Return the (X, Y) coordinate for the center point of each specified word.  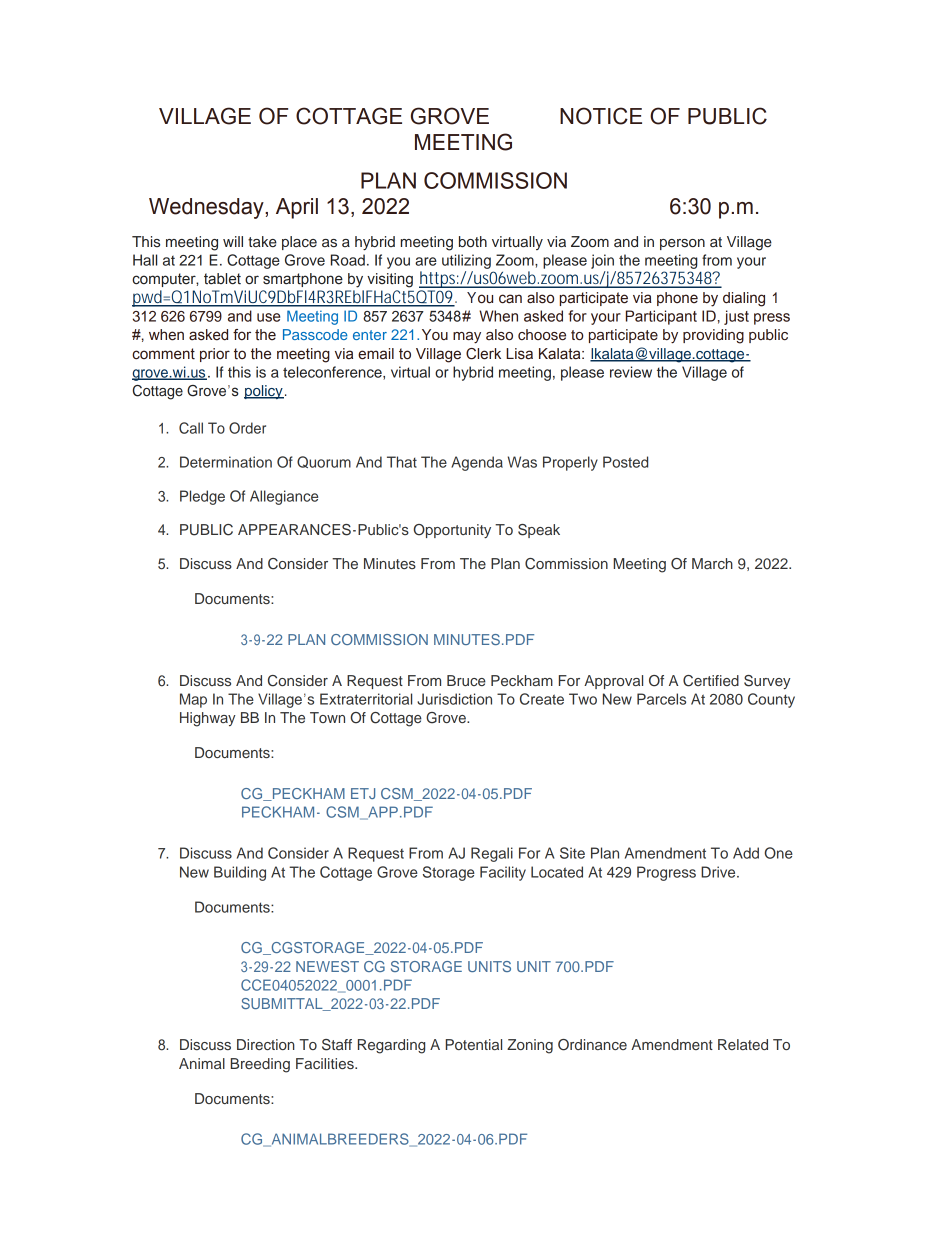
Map (193, 700)
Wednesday (207, 208)
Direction (266, 1044)
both (473, 241)
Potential (474, 1044)
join (602, 261)
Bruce (466, 680)
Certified (711, 681)
